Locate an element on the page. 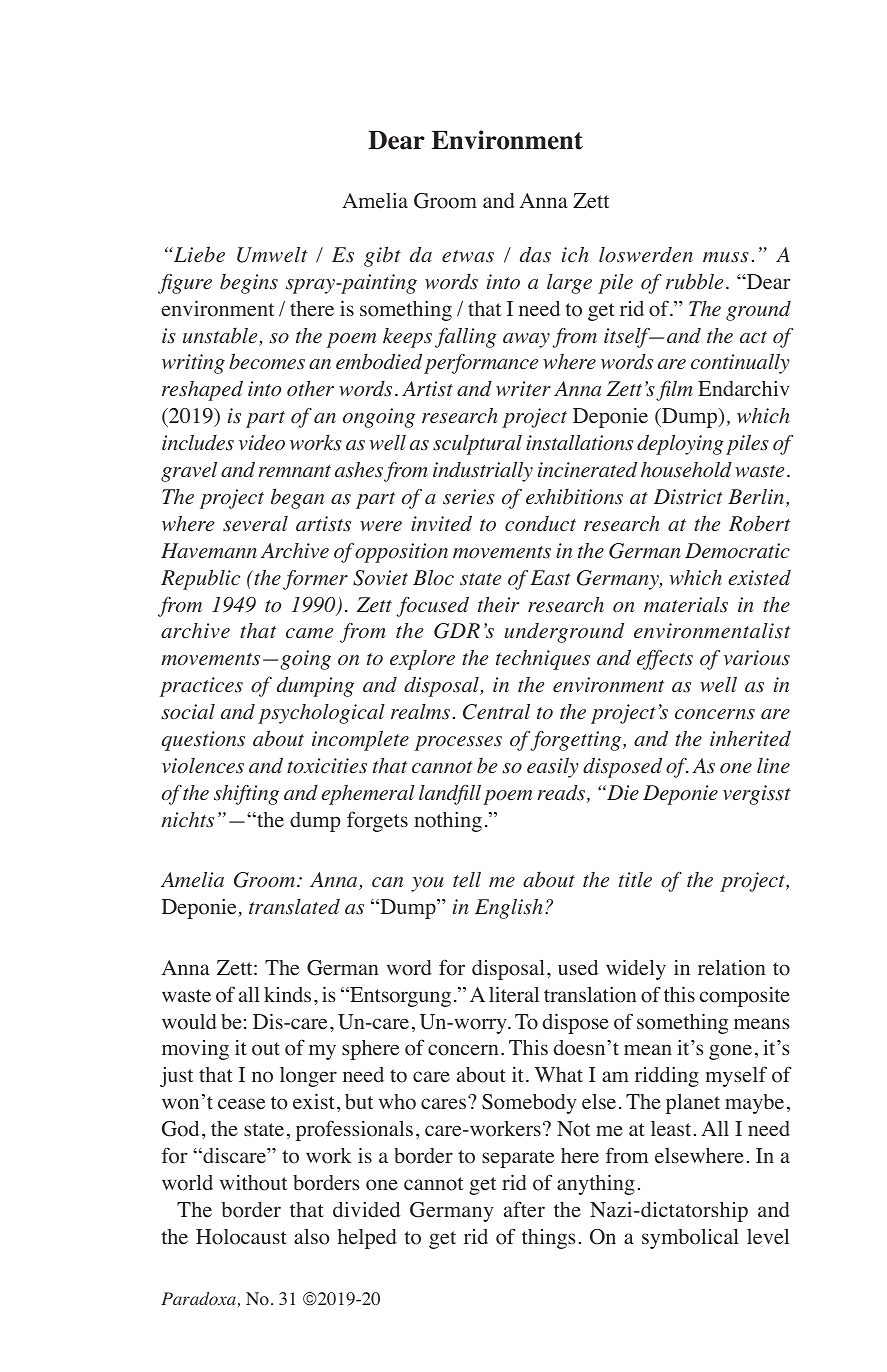 Image resolution: width=887 pixels, height=1372 pixels. title is located at coordinates (635, 880).
